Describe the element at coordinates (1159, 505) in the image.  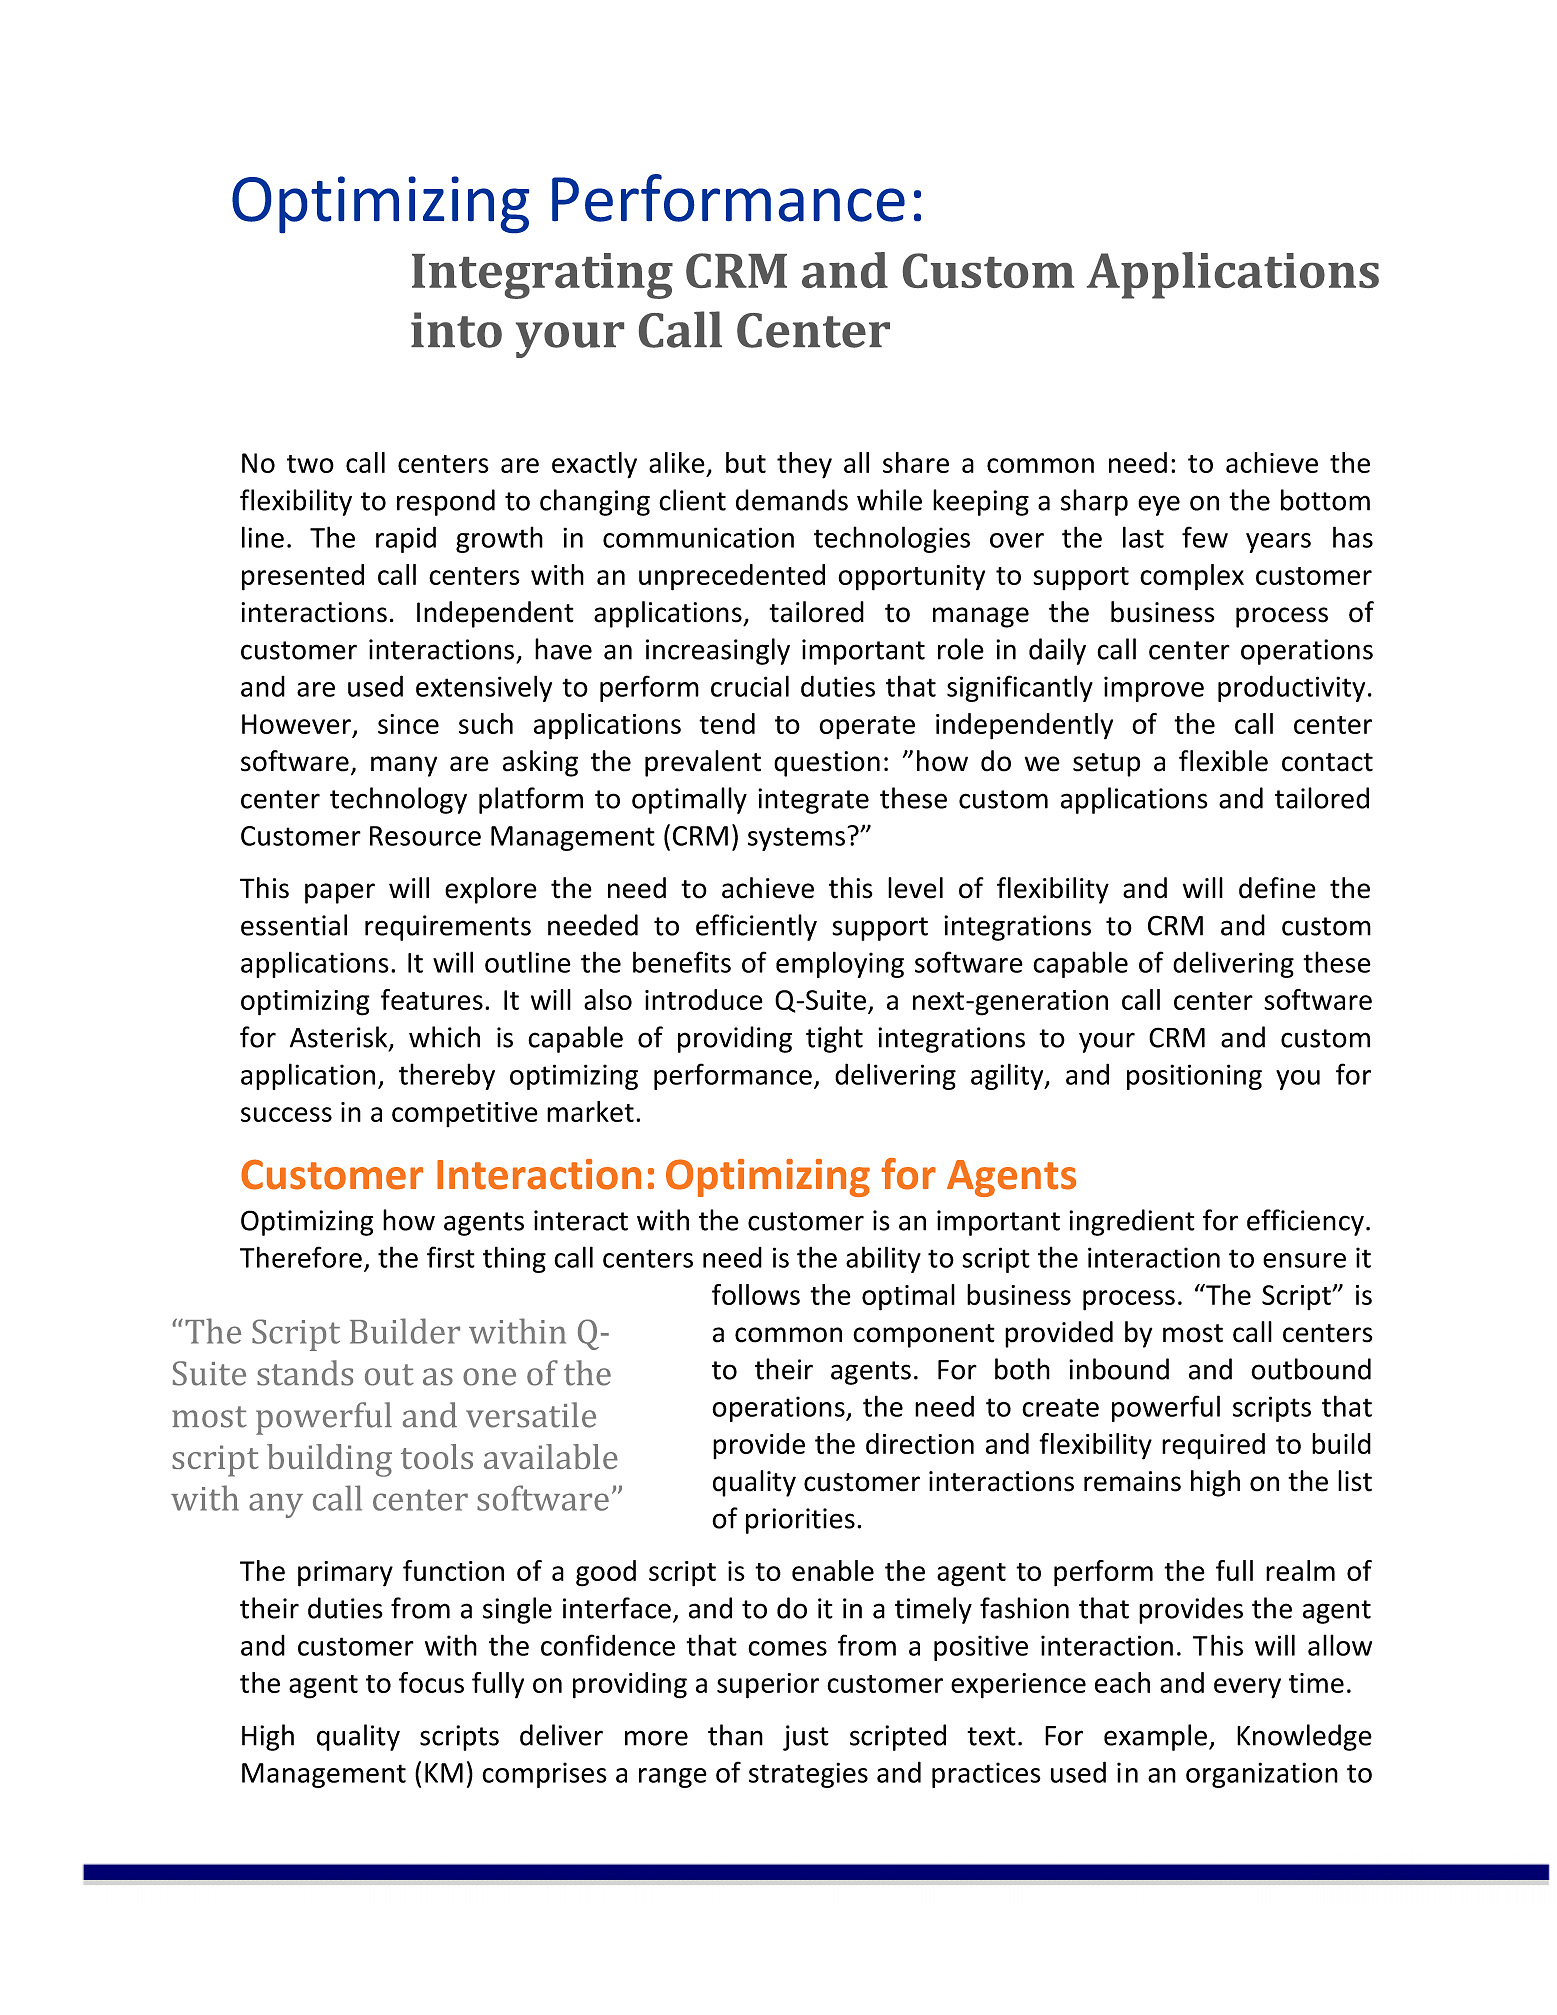
I see `eye` at that location.
